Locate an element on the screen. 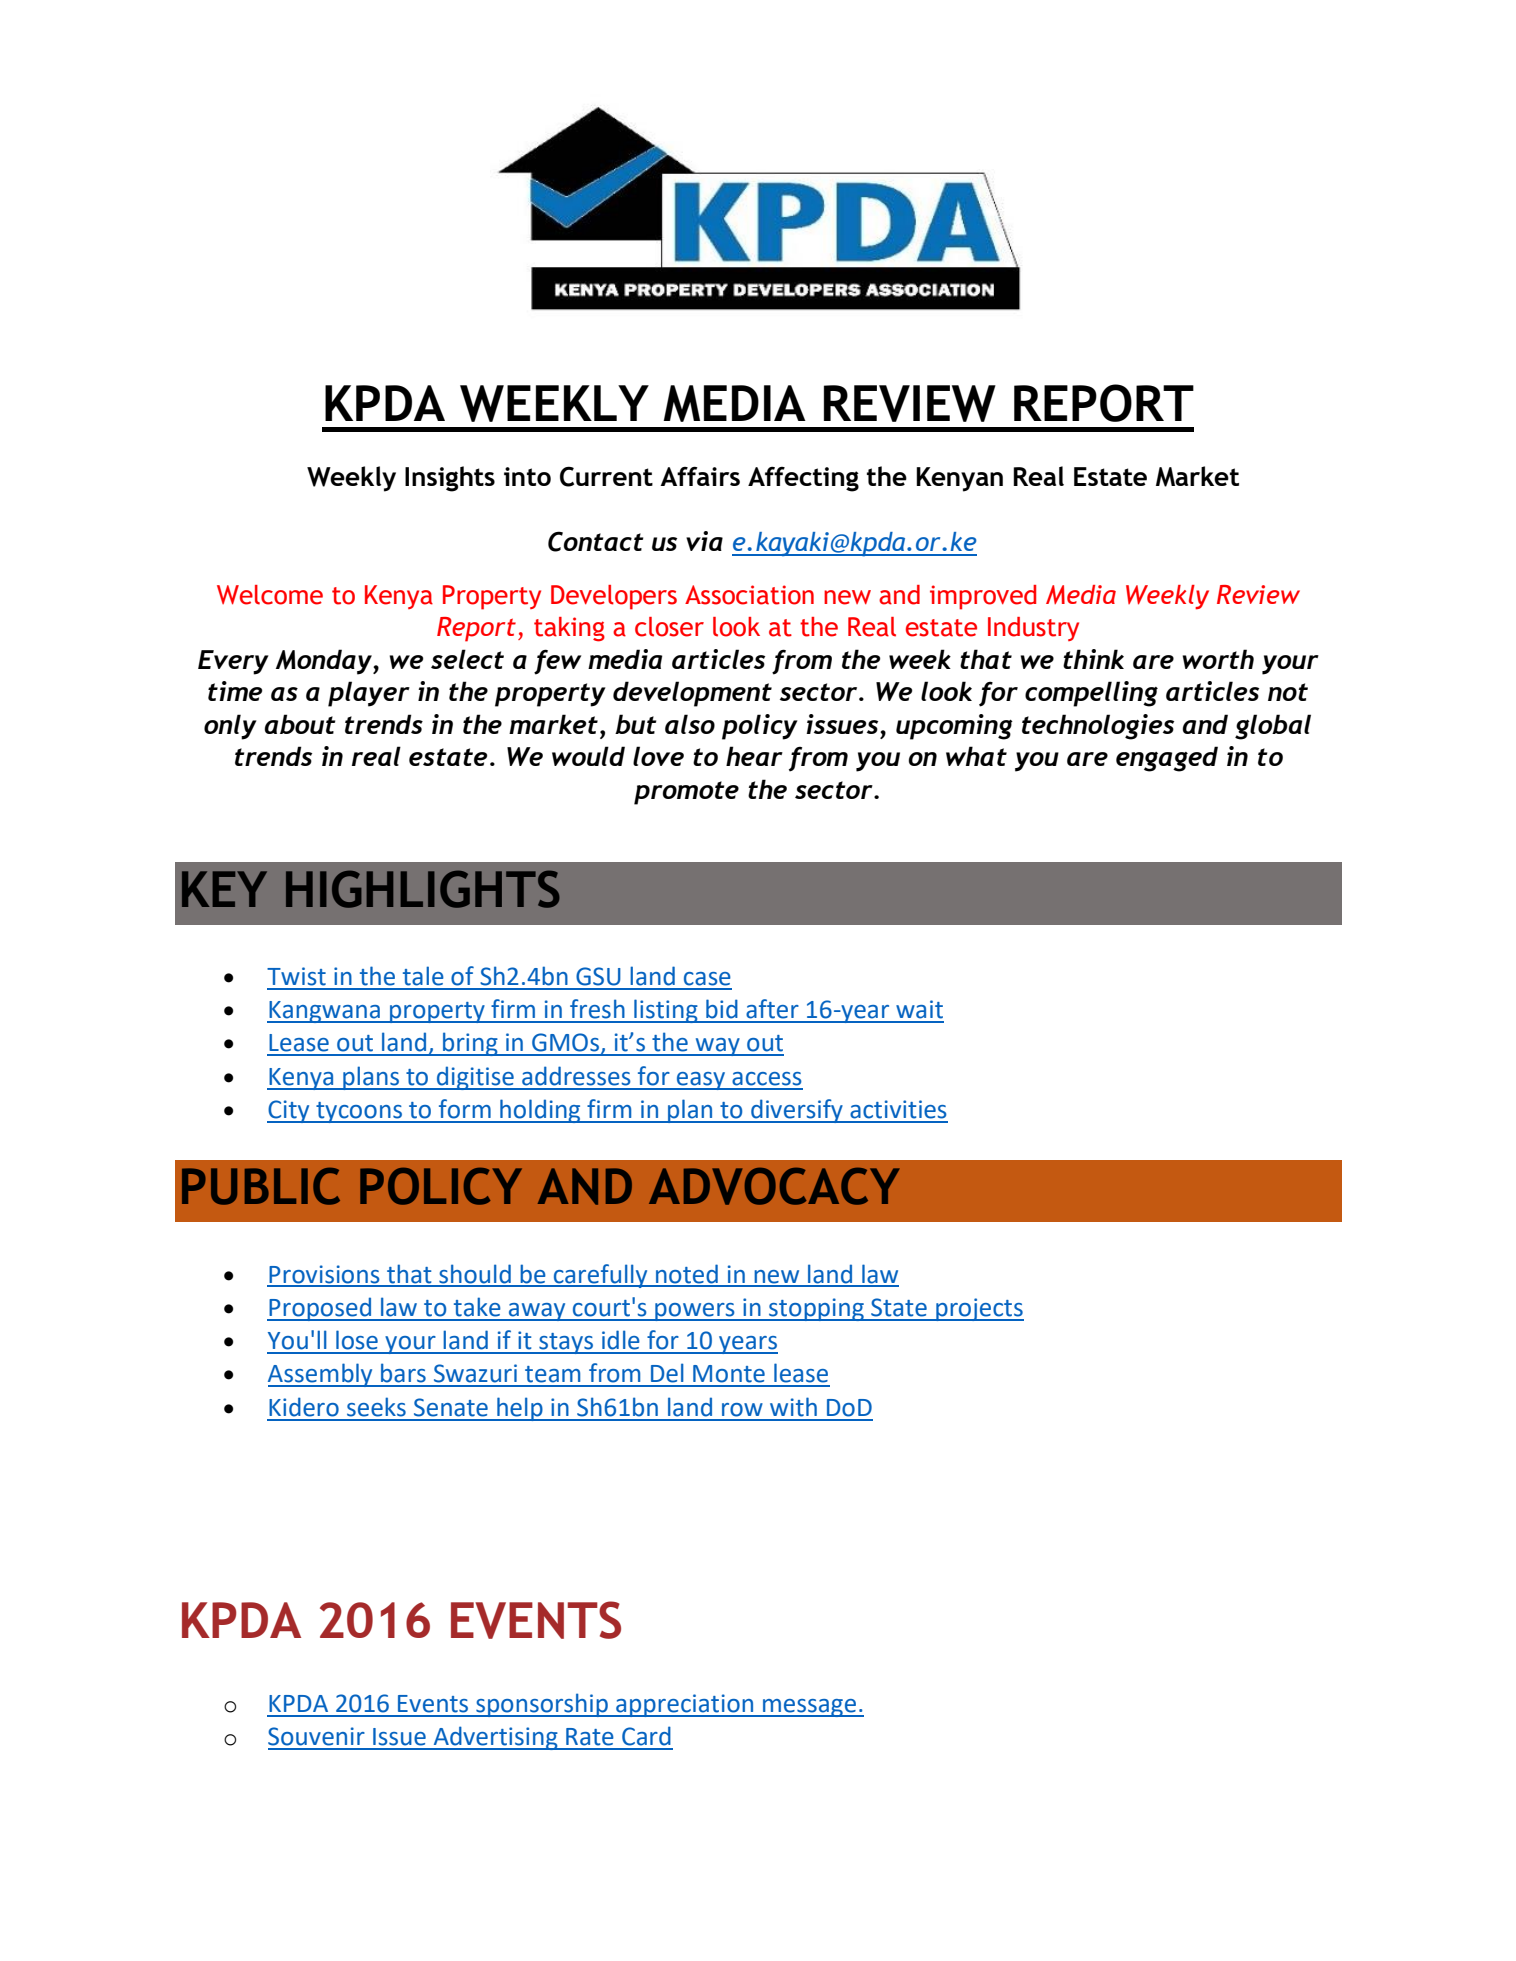  projects is located at coordinates (979, 1309).
